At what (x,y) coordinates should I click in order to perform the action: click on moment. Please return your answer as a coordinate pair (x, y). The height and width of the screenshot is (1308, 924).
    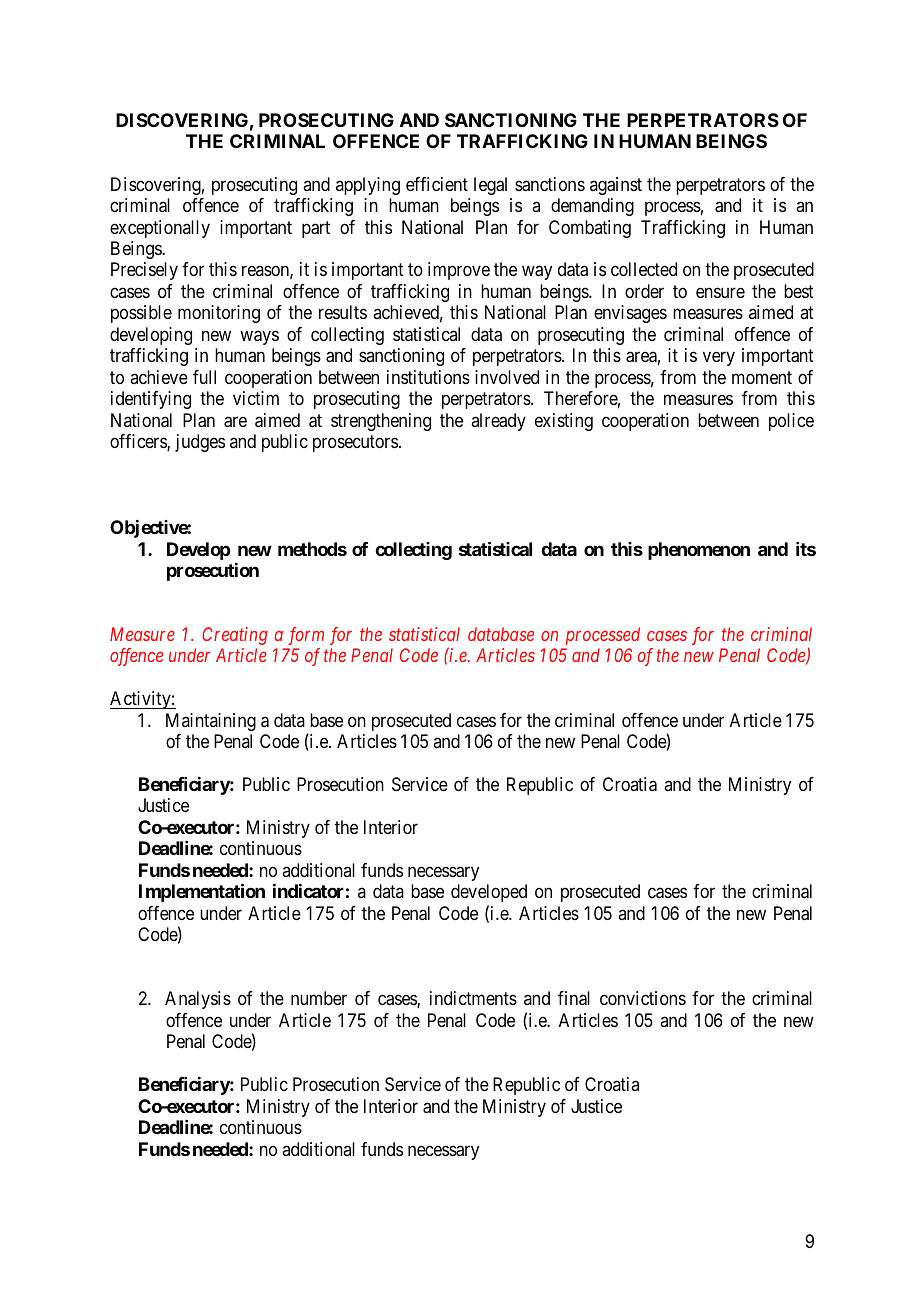
    Looking at the image, I should click on (762, 377).
